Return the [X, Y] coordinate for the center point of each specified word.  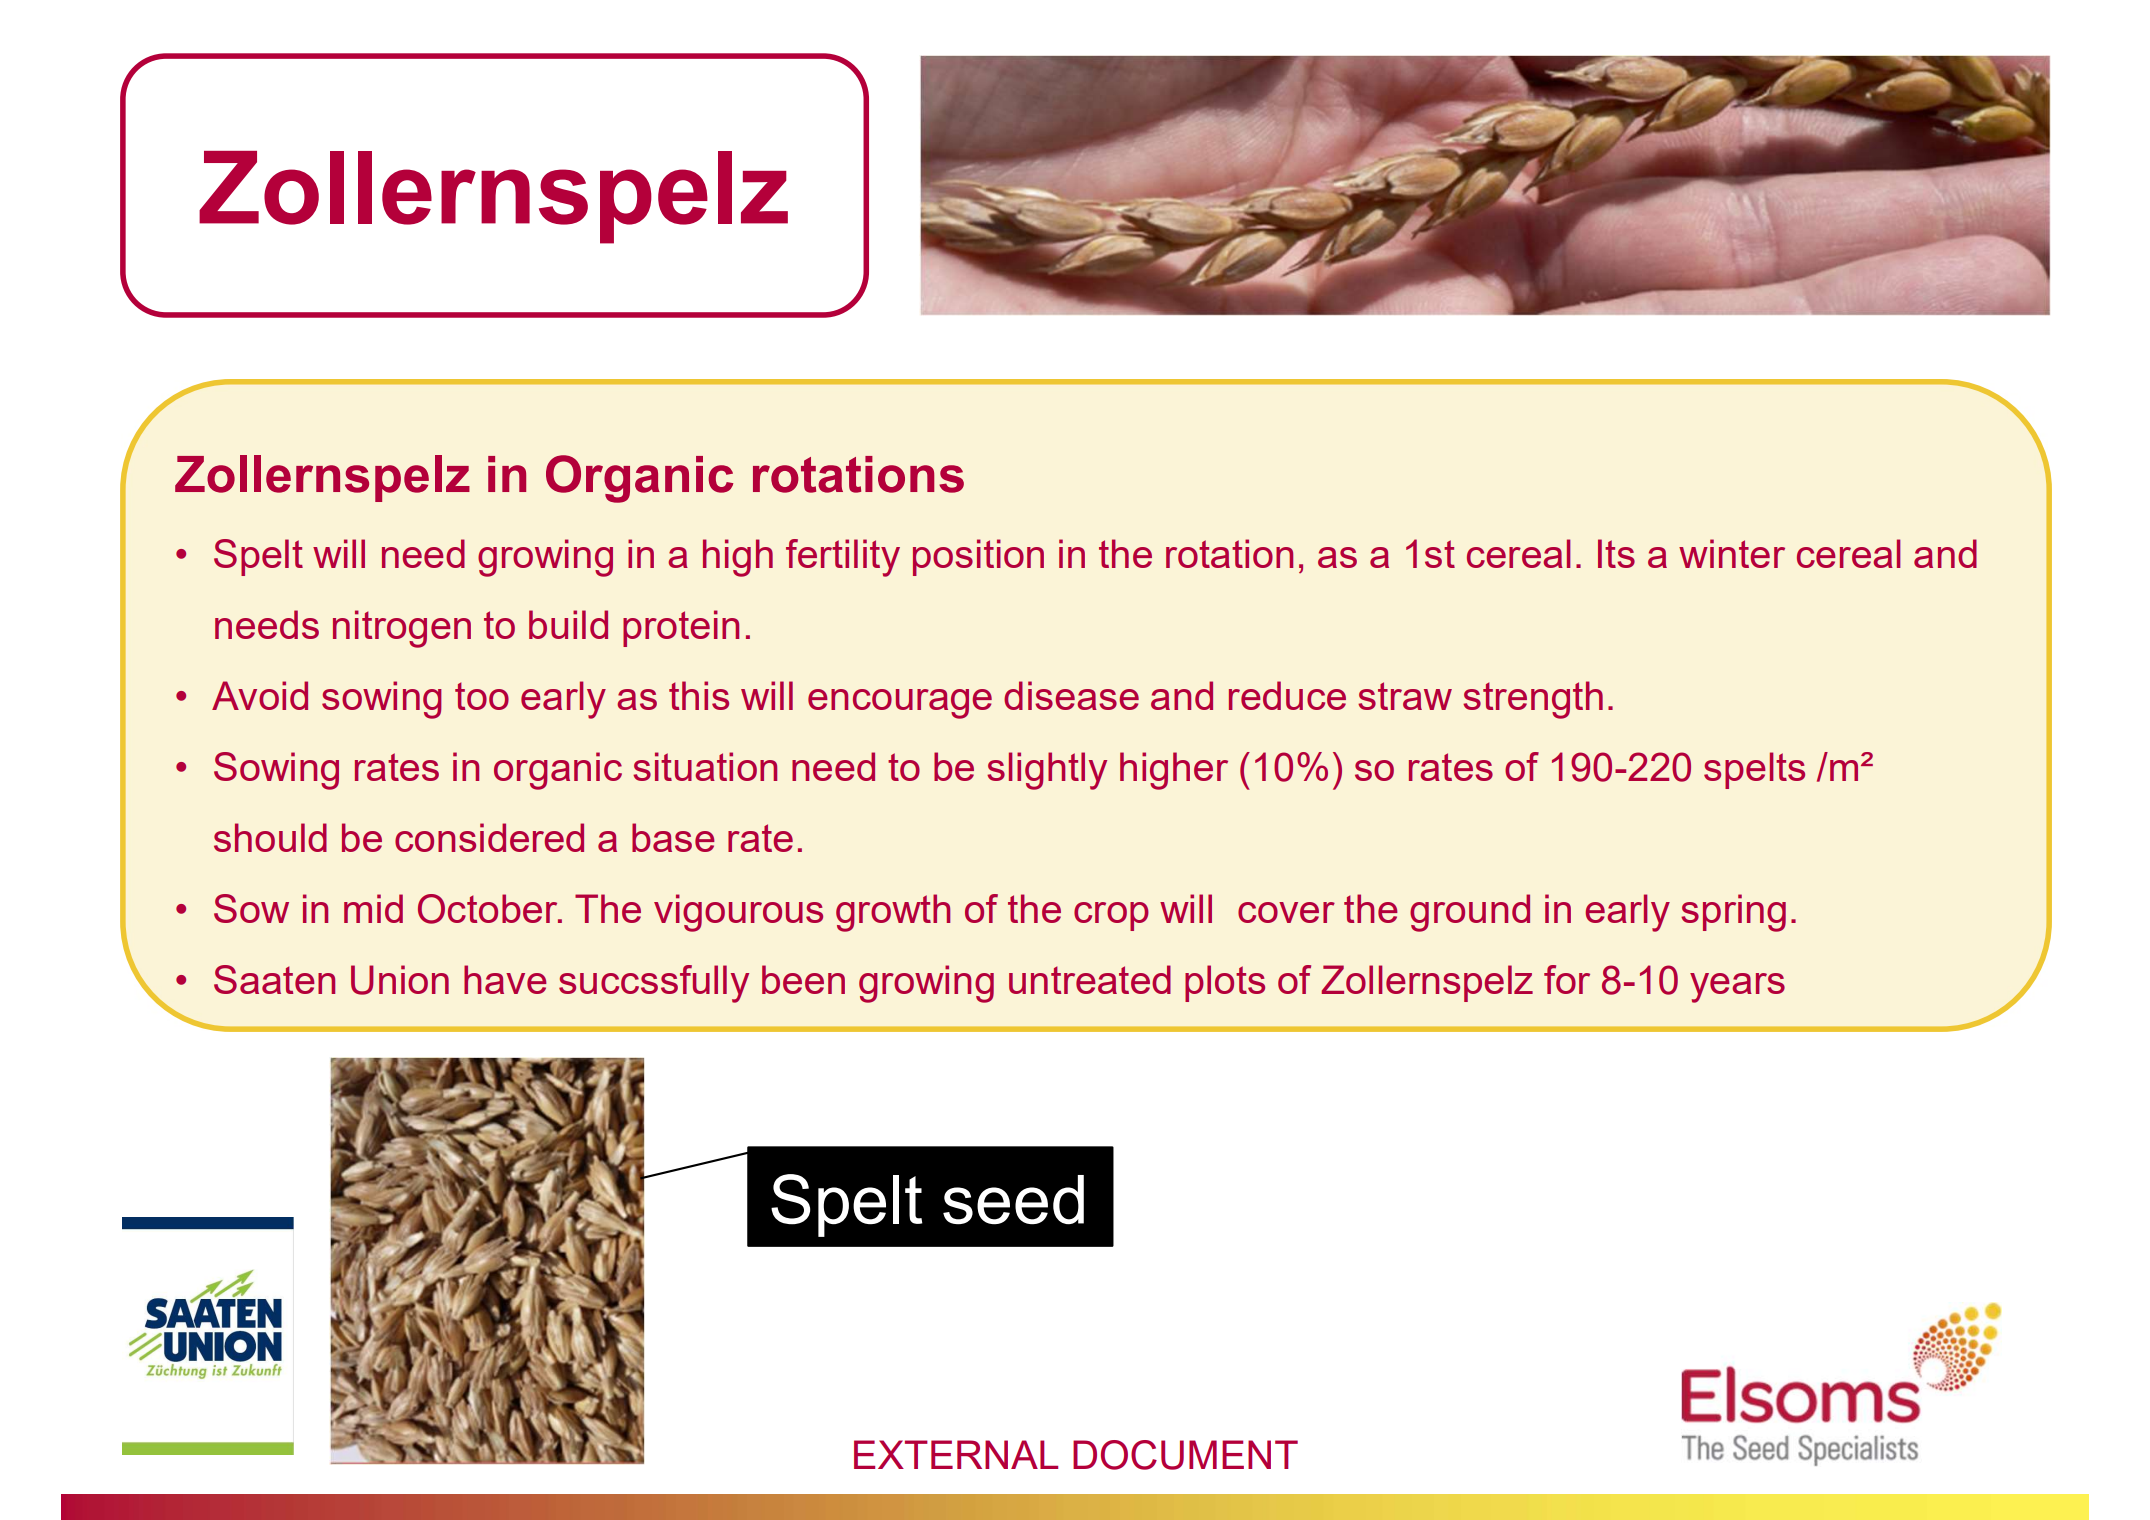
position [978, 557]
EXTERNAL [956, 1454]
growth [893, 913]
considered [489, 837]
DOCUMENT [1185, 1455]
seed [1013, 1200]
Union [400, 980]
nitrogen [402, 629]
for [1567, 979]
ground [1470, 913]
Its [1616, 553]
